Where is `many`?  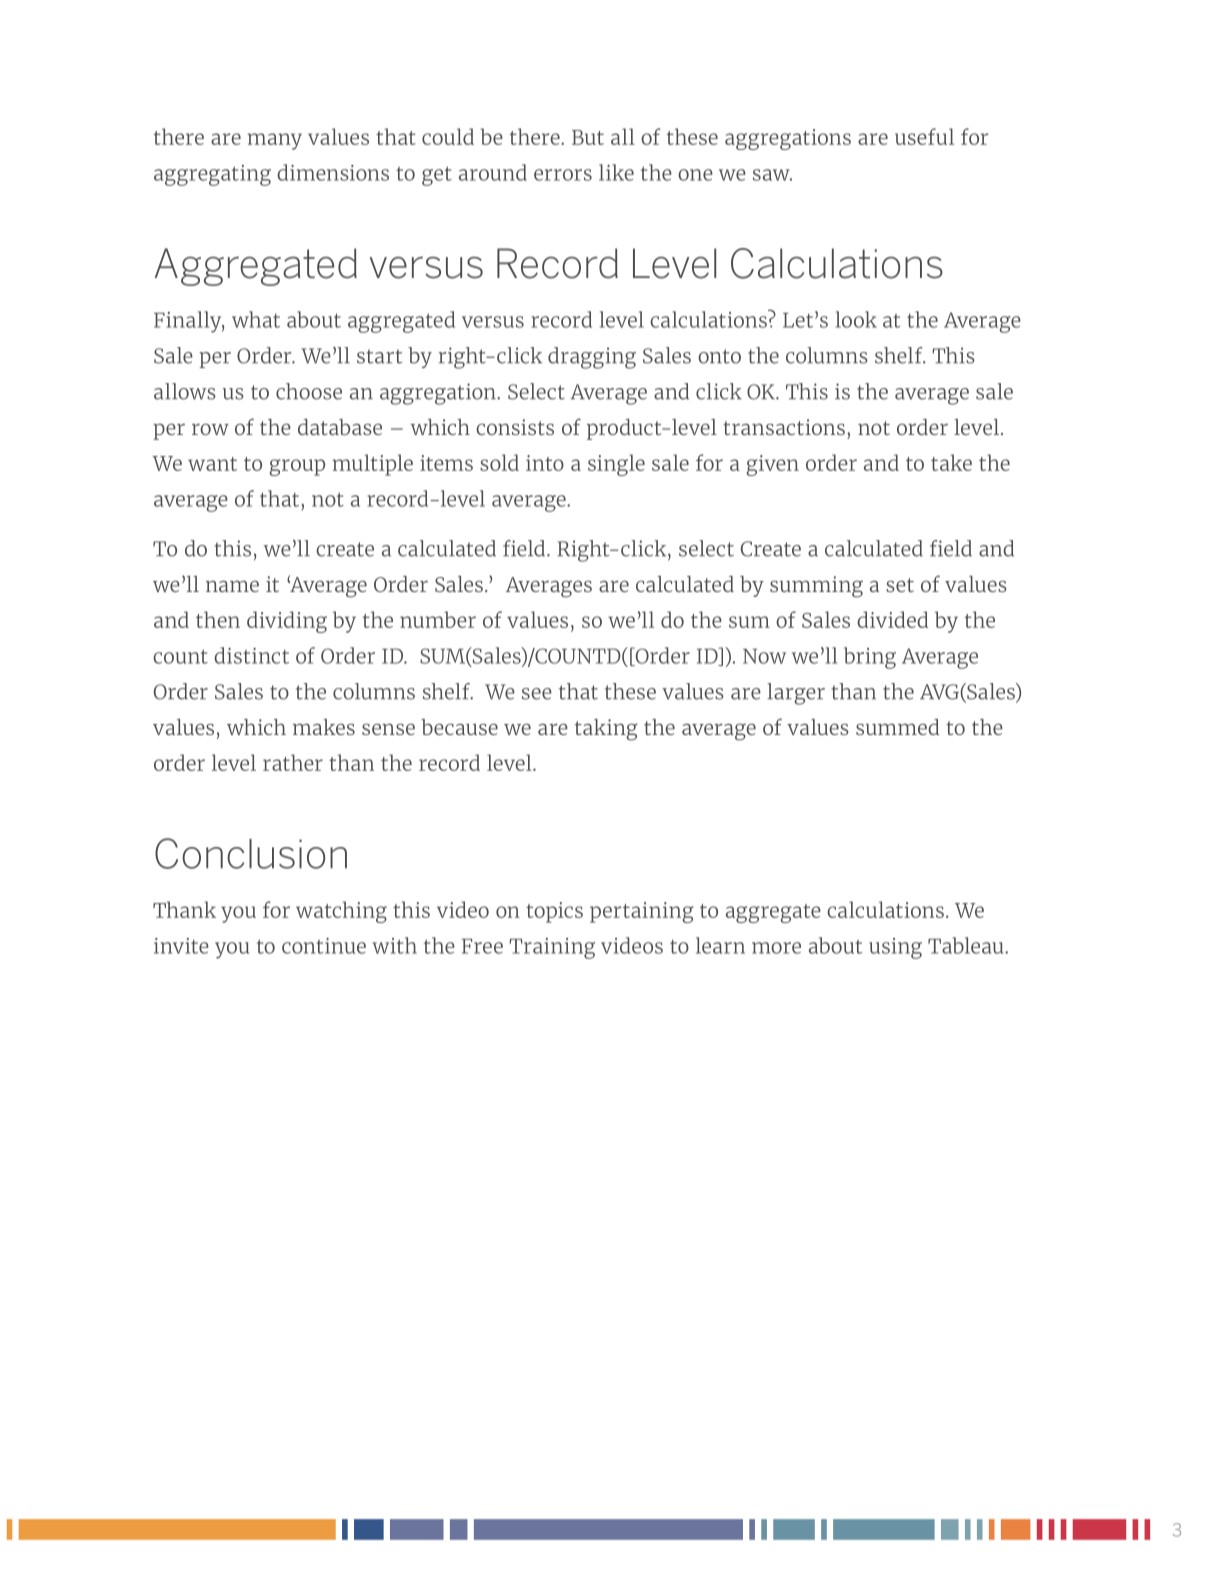 many is located at coordinates (274, 141).
